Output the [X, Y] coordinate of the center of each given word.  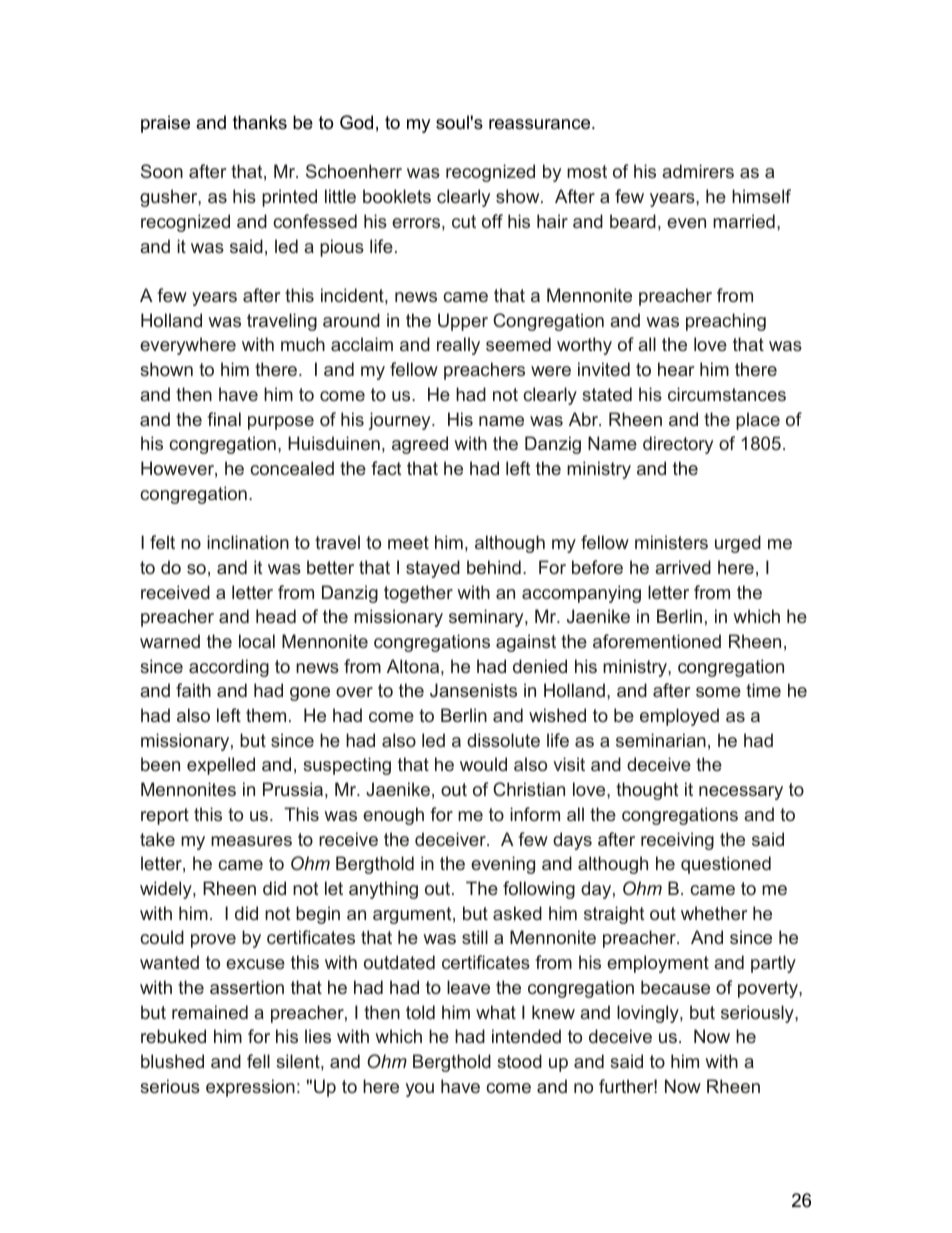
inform [535, 814]
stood [519, 1061]
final [224, 419]
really [458, 346]
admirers [698, 171]
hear [676, 369]
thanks [260, 122]
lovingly [649, 1014]
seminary [487, 618]
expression [250, 1088]
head [276, 616]
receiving [677, 841]
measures [251, 841]
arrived [683, 567]
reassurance [541, 124]
